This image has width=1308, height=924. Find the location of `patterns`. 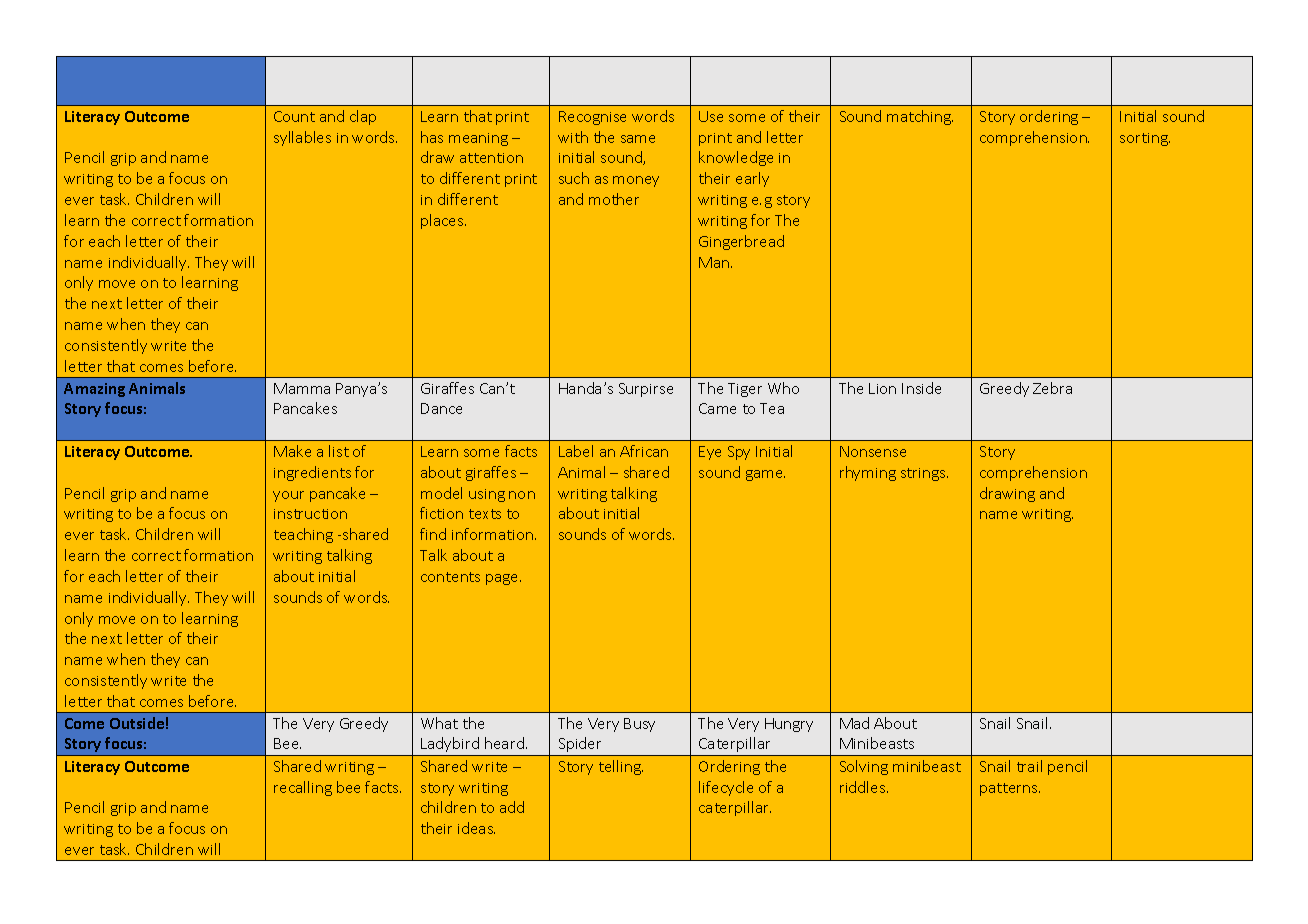

patterns is located at coordinates (1010, 789).
